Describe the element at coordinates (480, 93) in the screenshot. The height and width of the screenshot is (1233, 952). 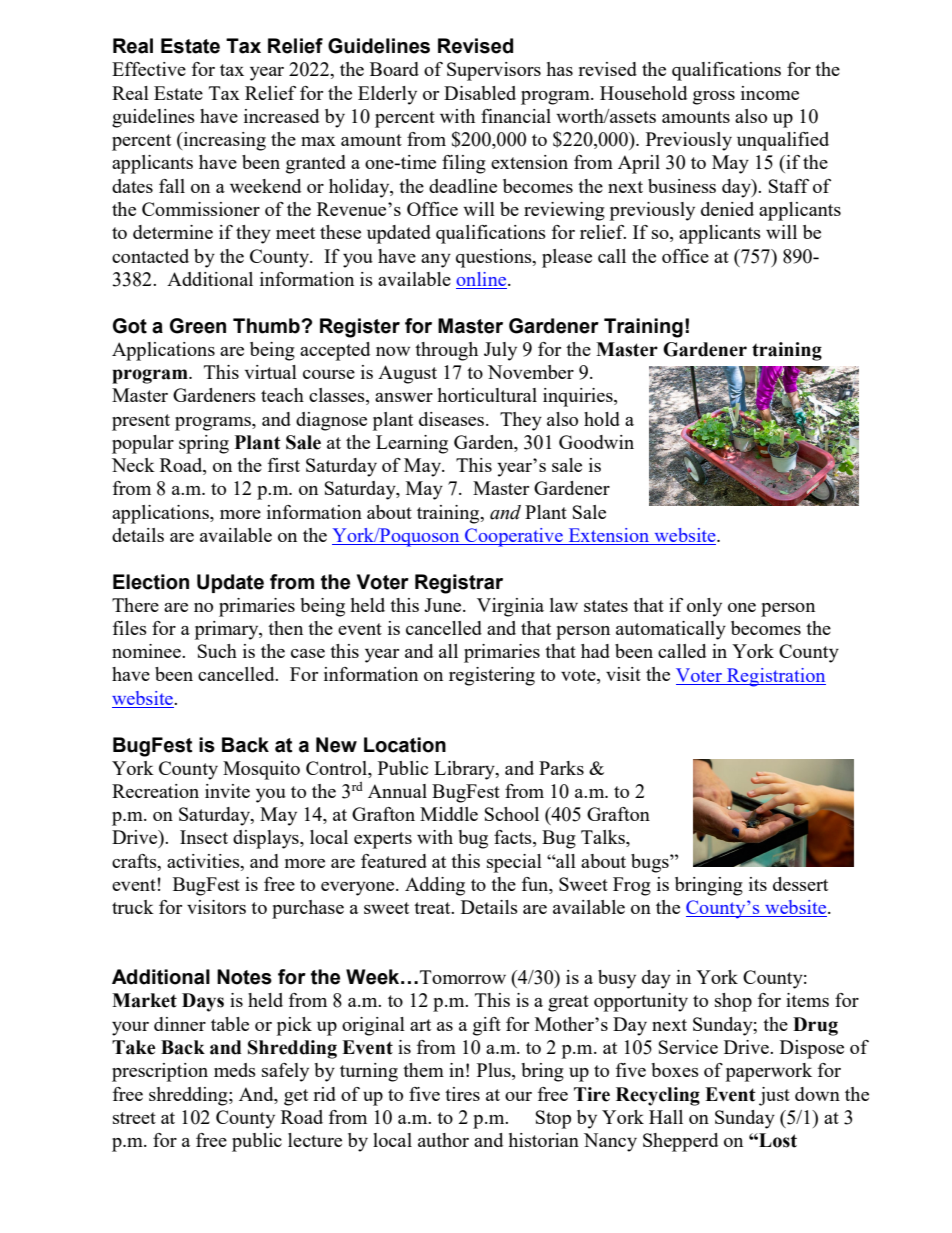
I see `Disabled` at that location.
